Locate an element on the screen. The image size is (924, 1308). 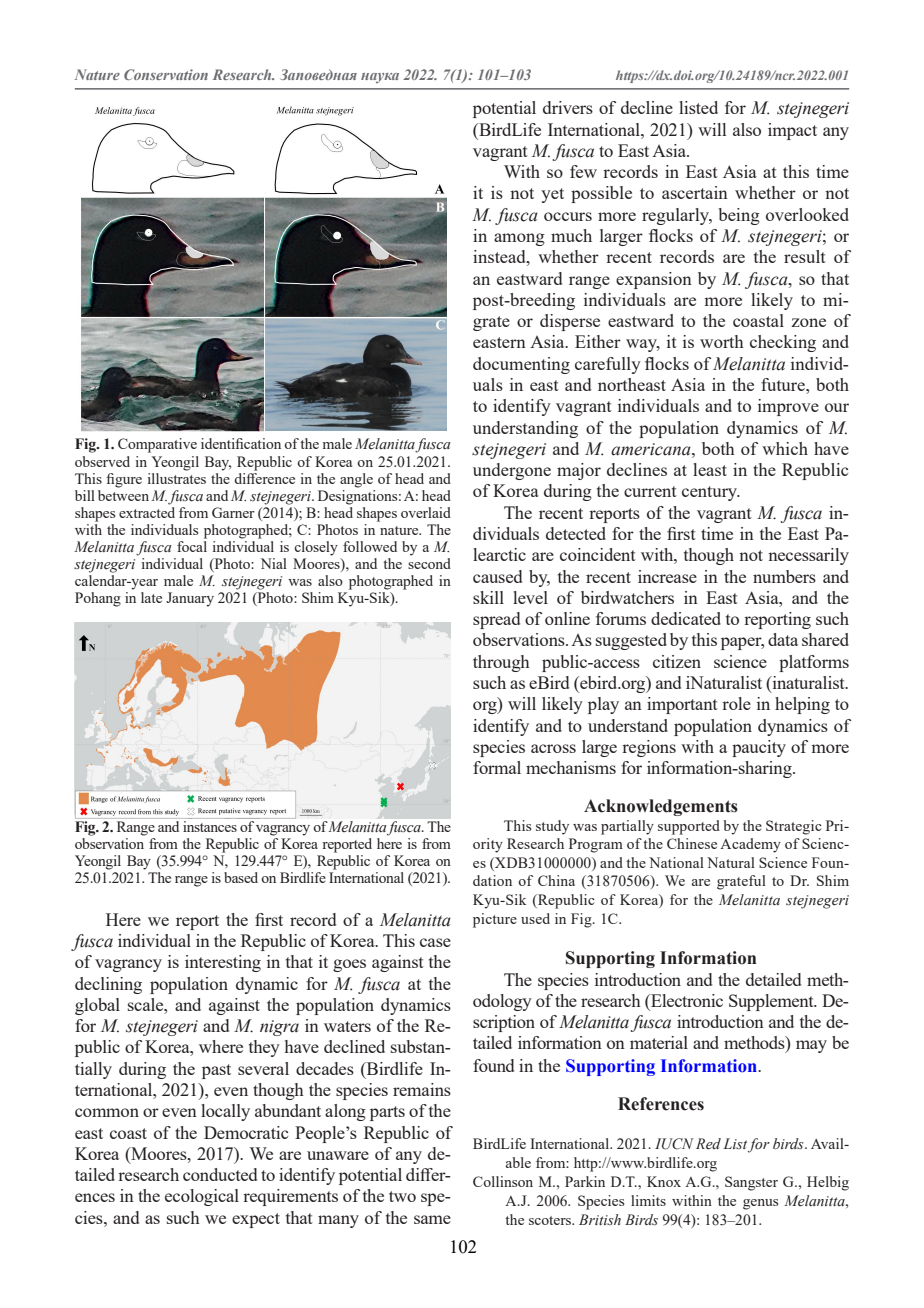
genus is located at coordinates (760, 1204).
